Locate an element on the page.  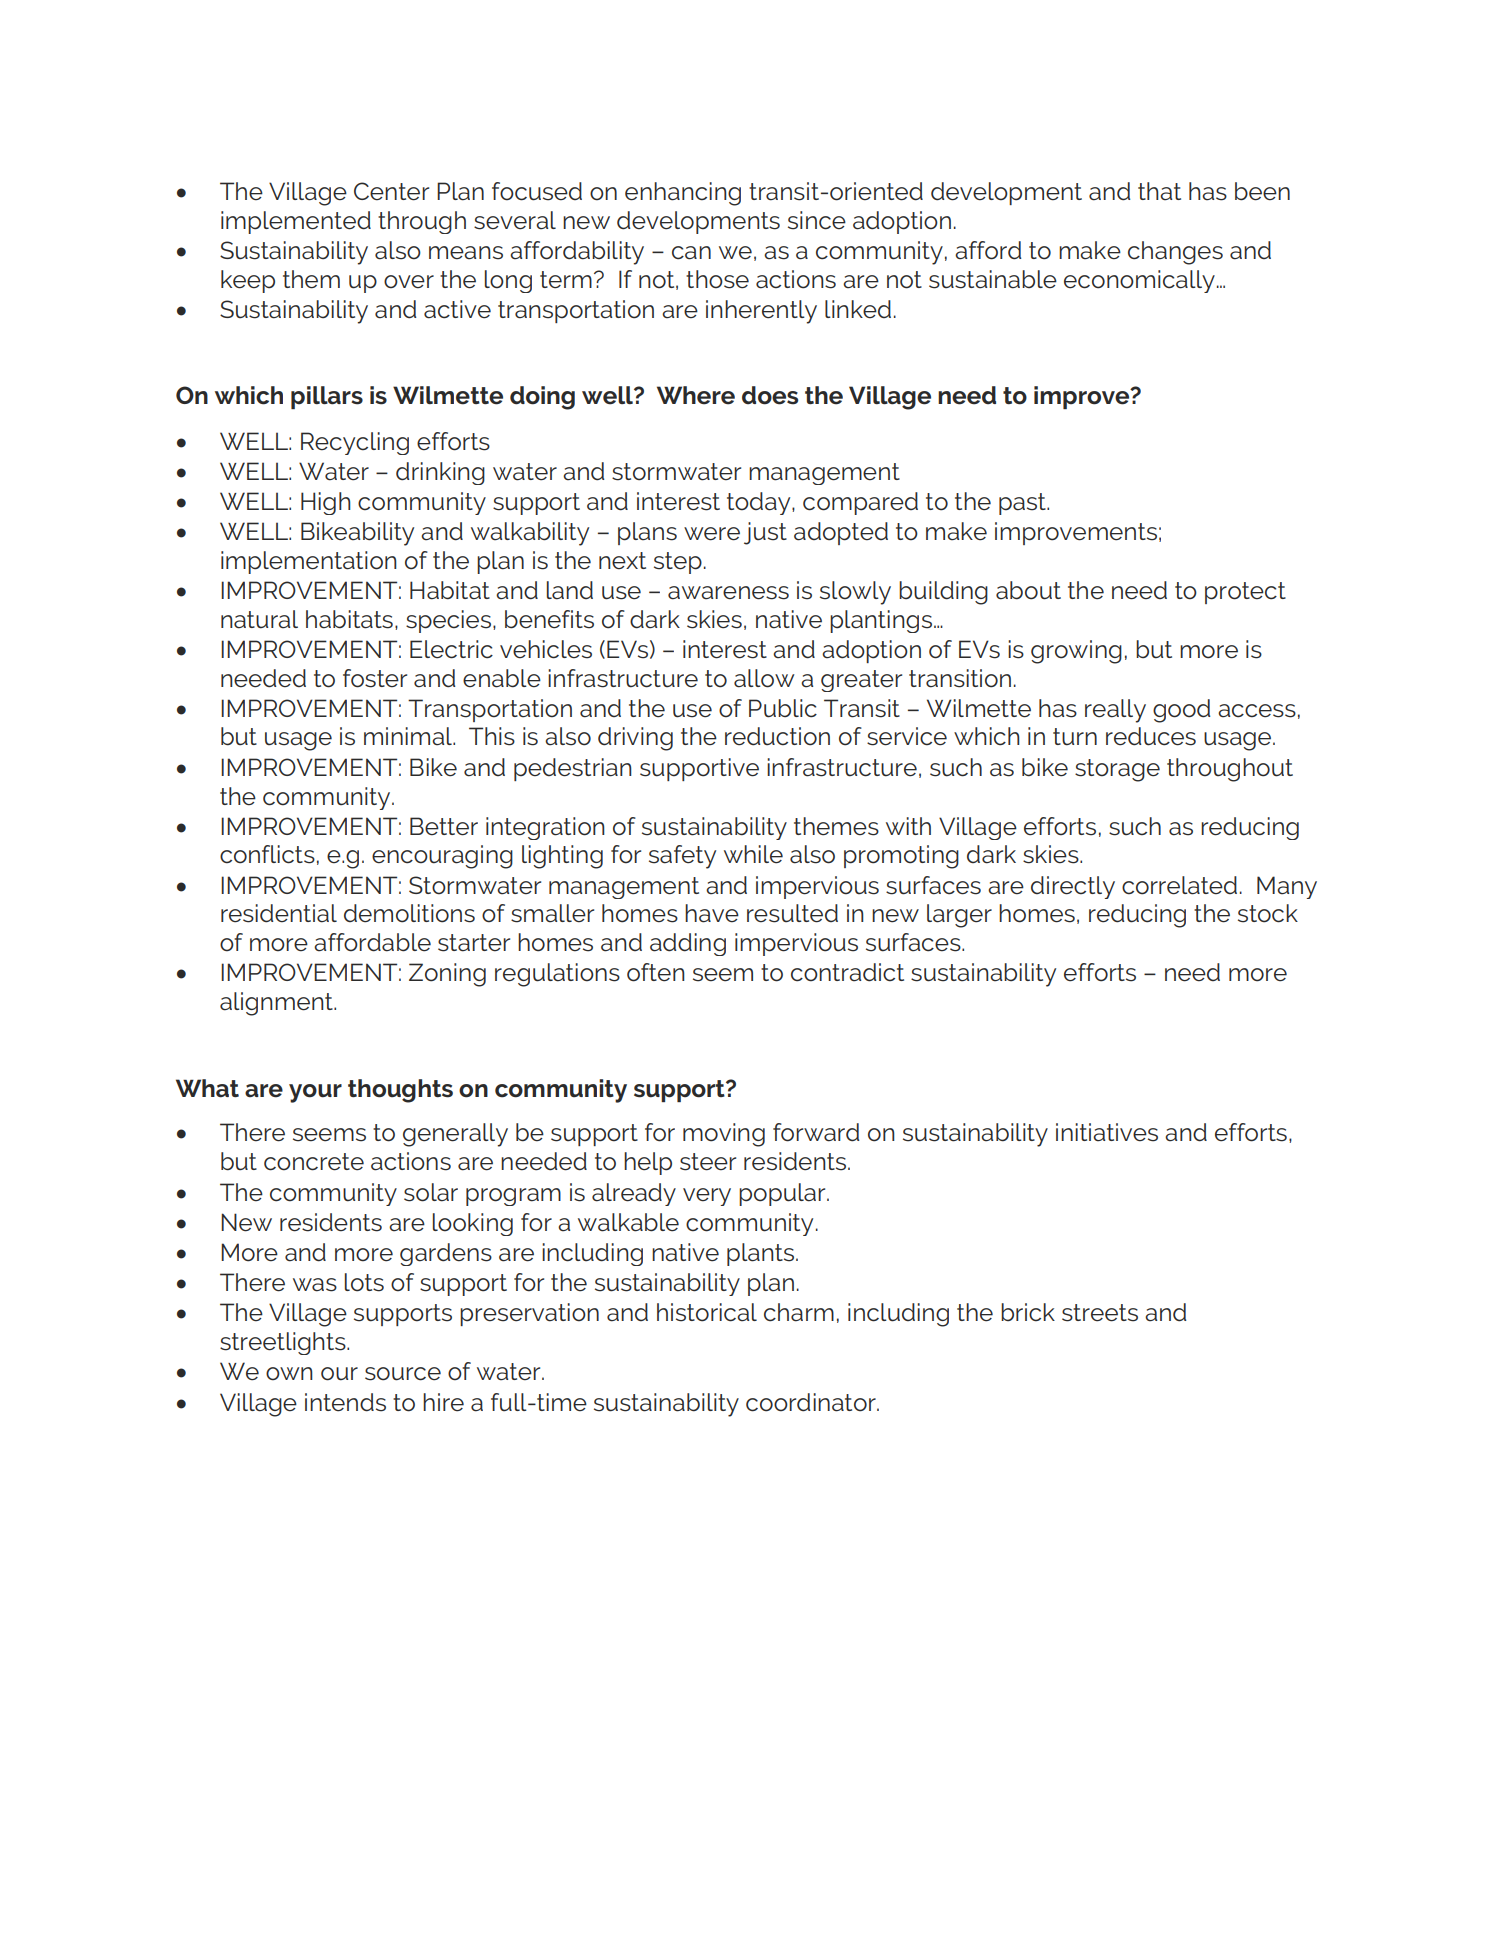
own is located at coordinates (289, 1374).
